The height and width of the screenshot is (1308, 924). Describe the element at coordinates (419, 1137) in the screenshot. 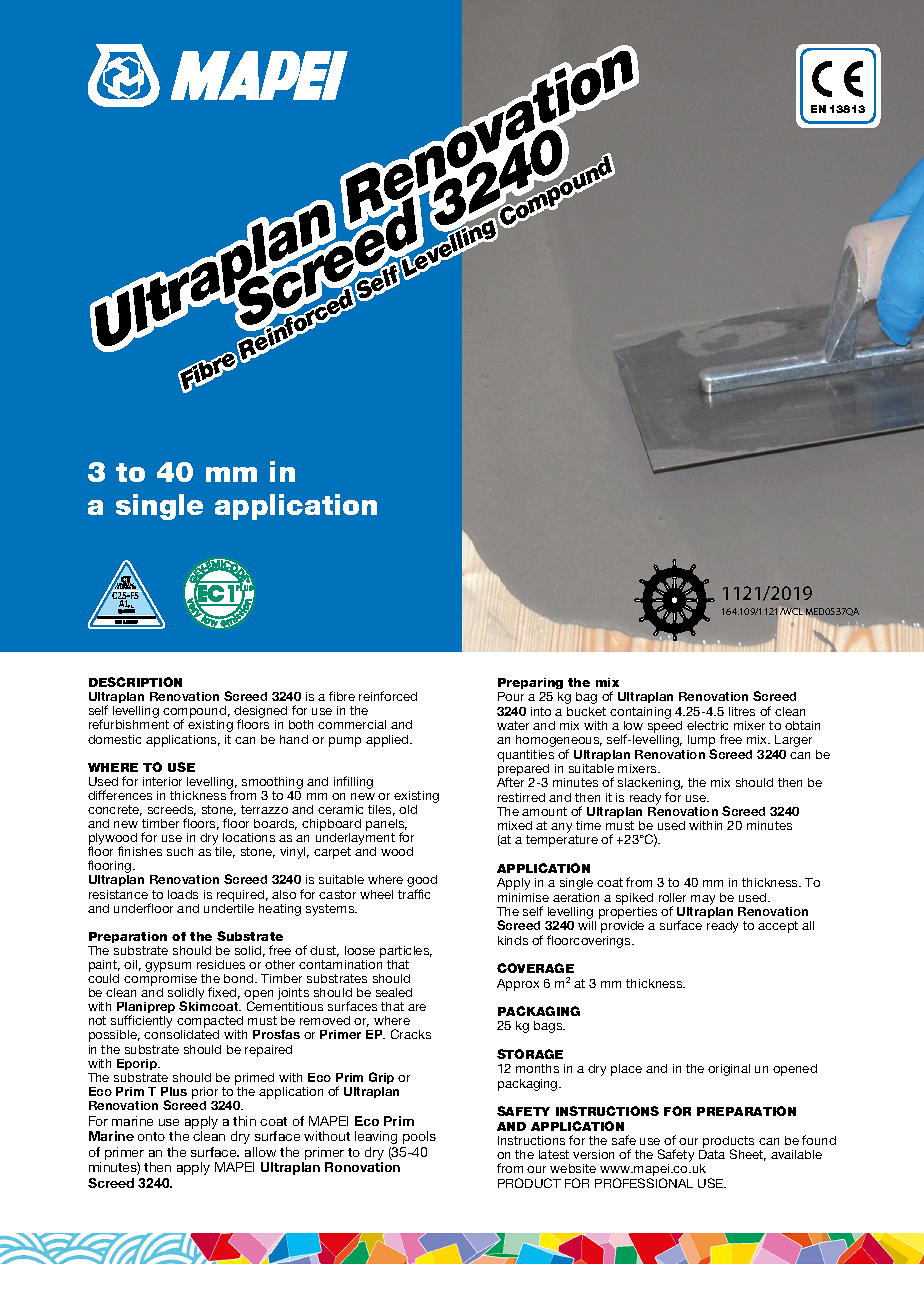

I see `pools` at that location.
